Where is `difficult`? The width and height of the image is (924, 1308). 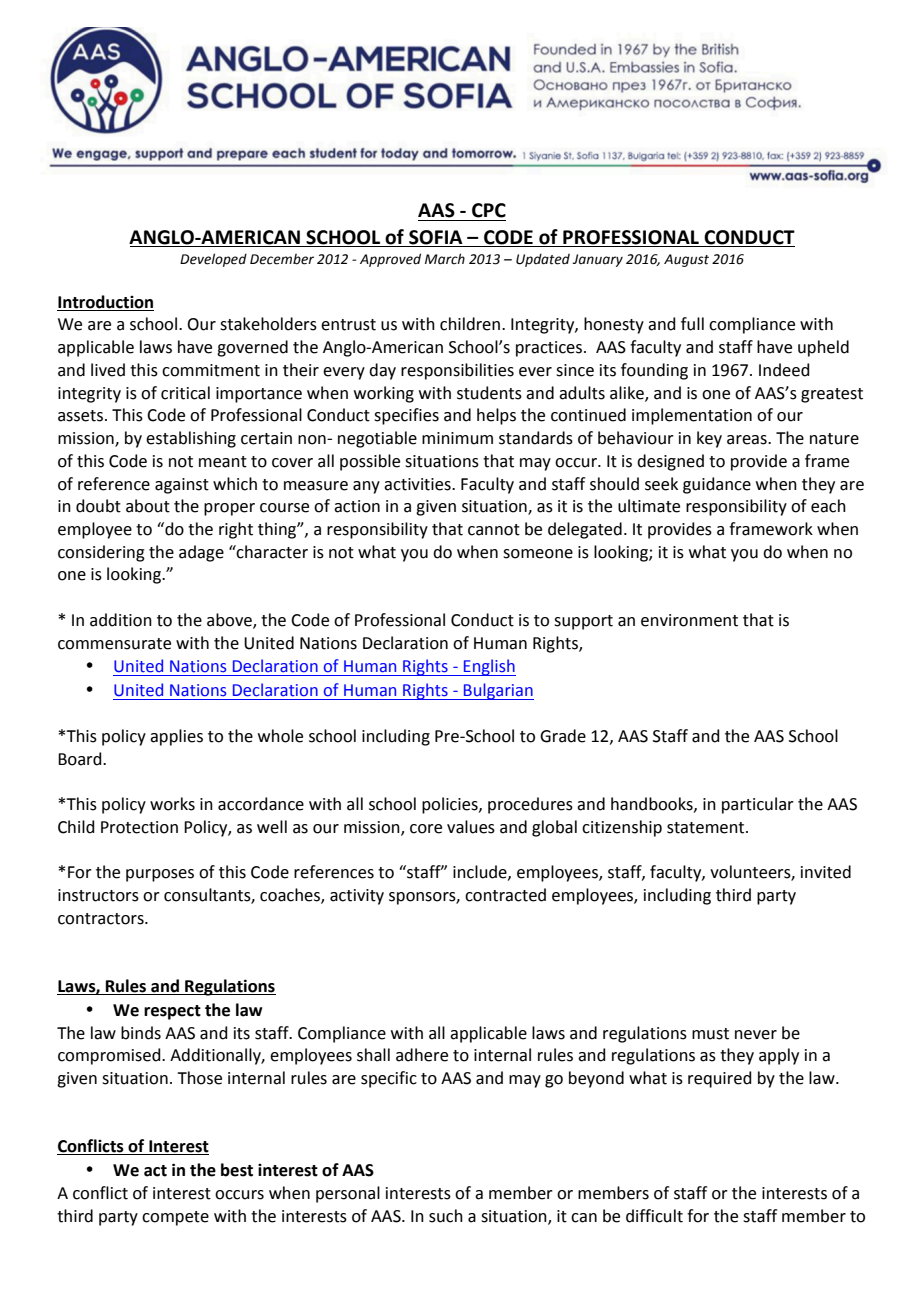 difficult is located at coordinates (654, 1216).
